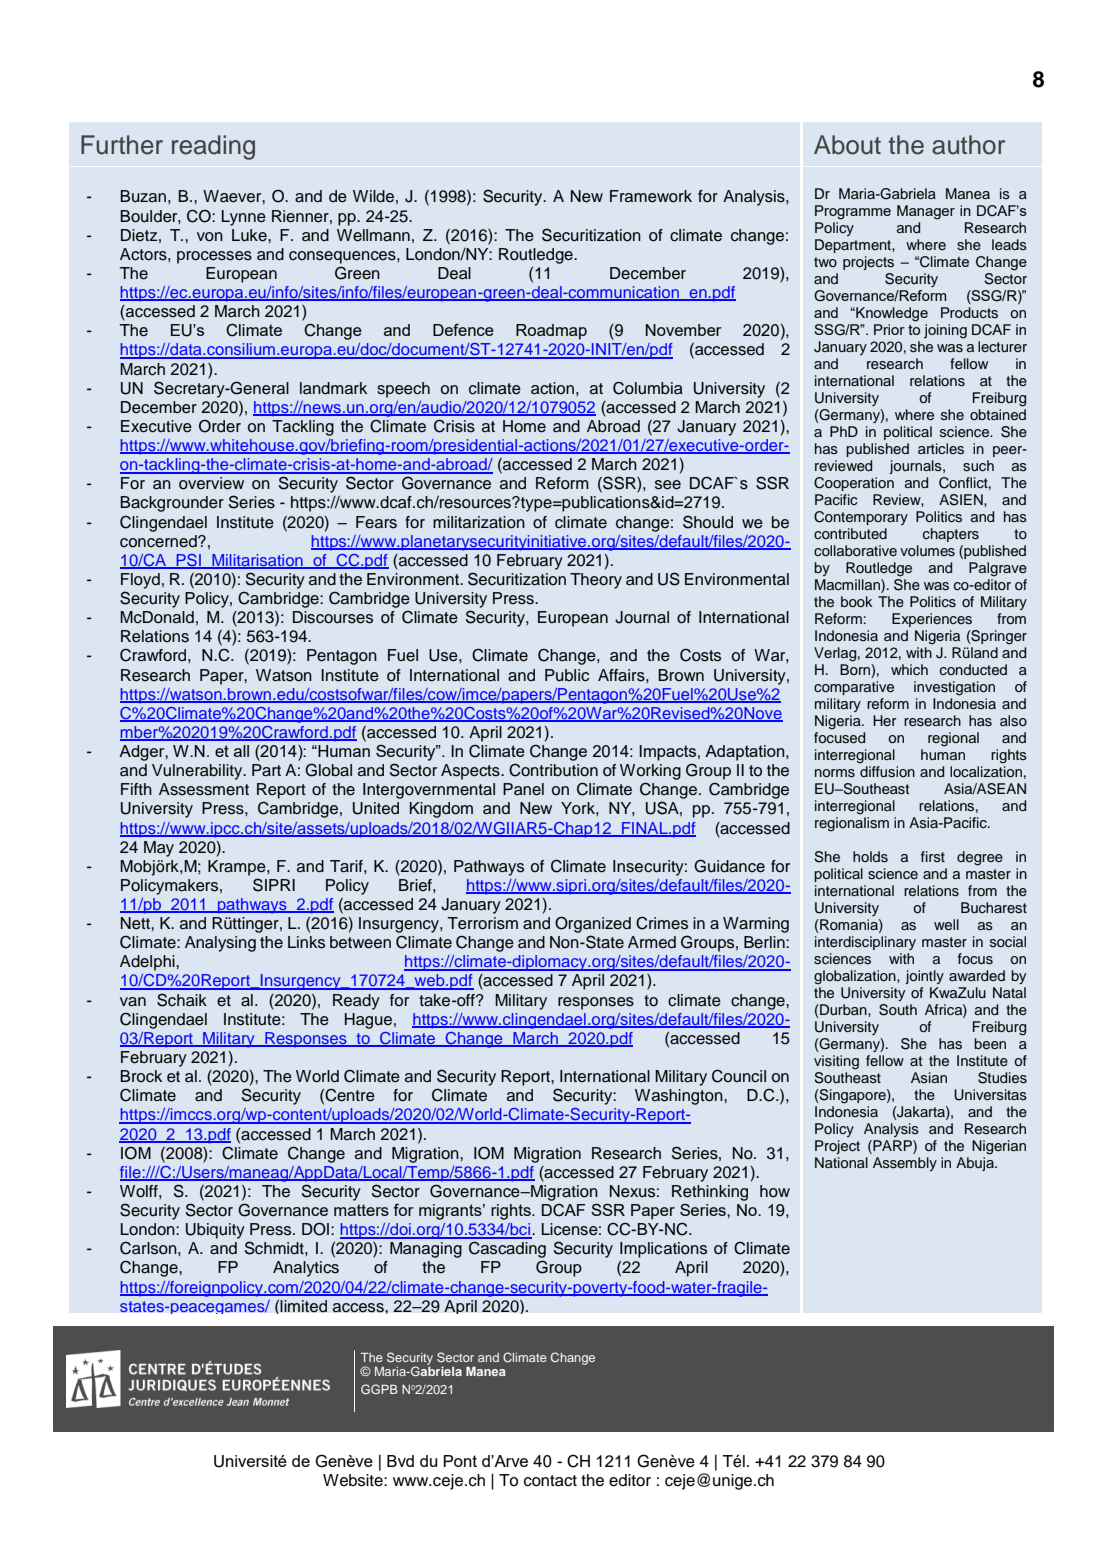 This screenshot has height=1556, width=1100. Describe the element at coordinates (550, 1481) in the screenshot. I see `contact` at that location.
